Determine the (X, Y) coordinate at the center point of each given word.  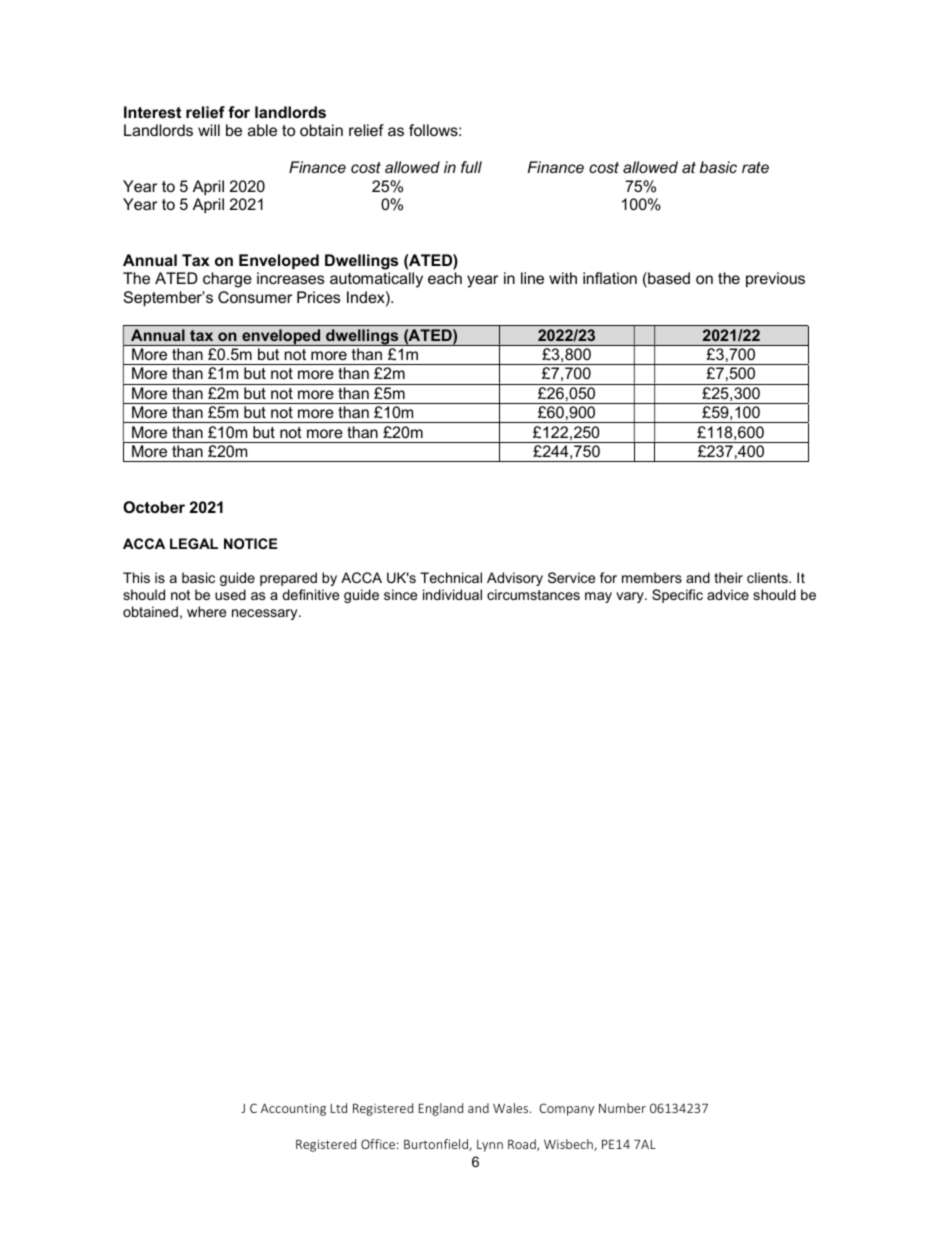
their (728, 577)
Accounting (293, 1109)
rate (755, 167)
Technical (451, 577)
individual (452, 594)
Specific (677, 596)
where (206, 611)
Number (622, 1108)
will (209, 130)
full (471, 167)
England (441, 1109)
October (154, 507)
